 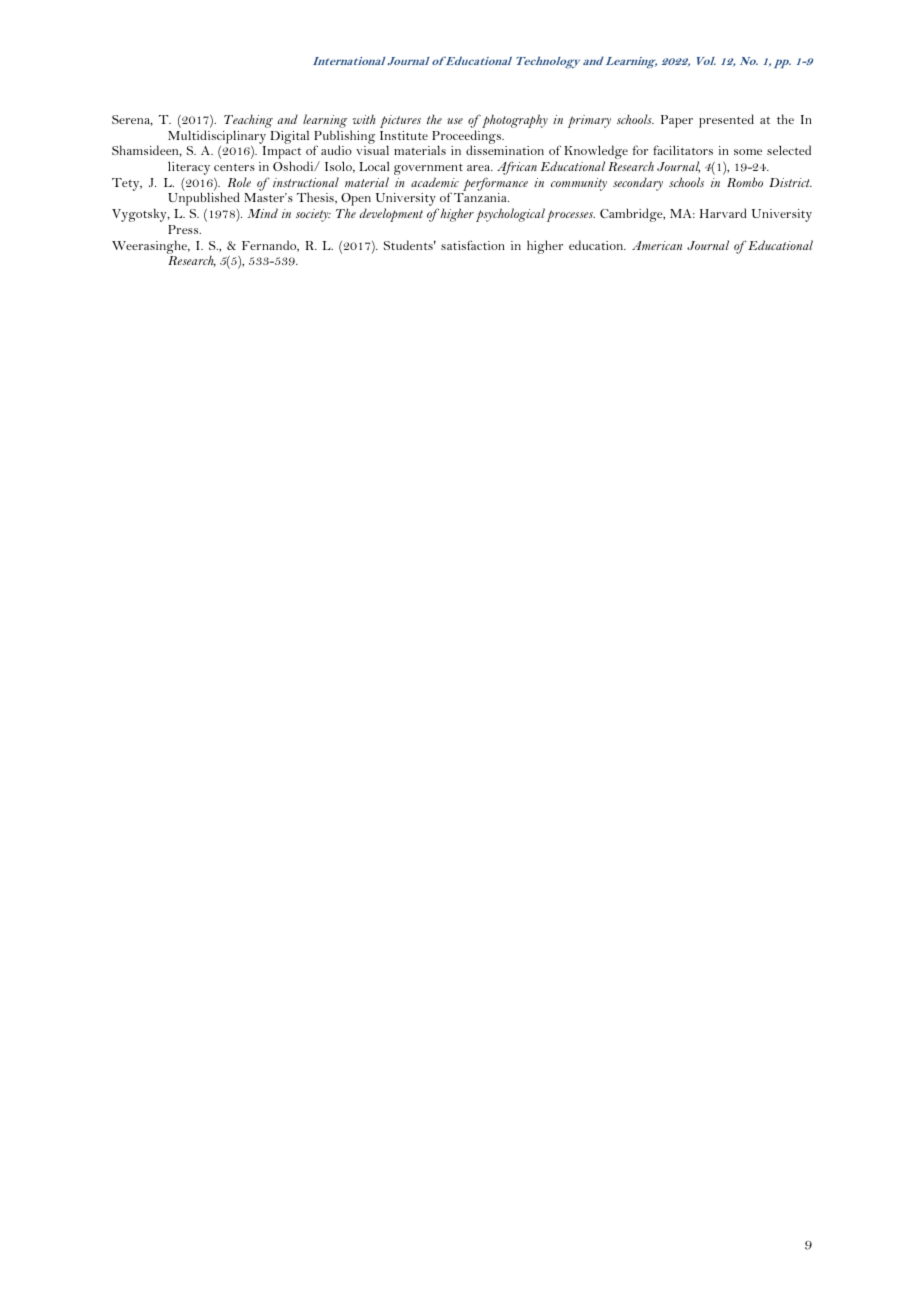 What do you see at coordinates (723, 213) in the page?
I see `Harvard` at bounding box center [723, 213].
